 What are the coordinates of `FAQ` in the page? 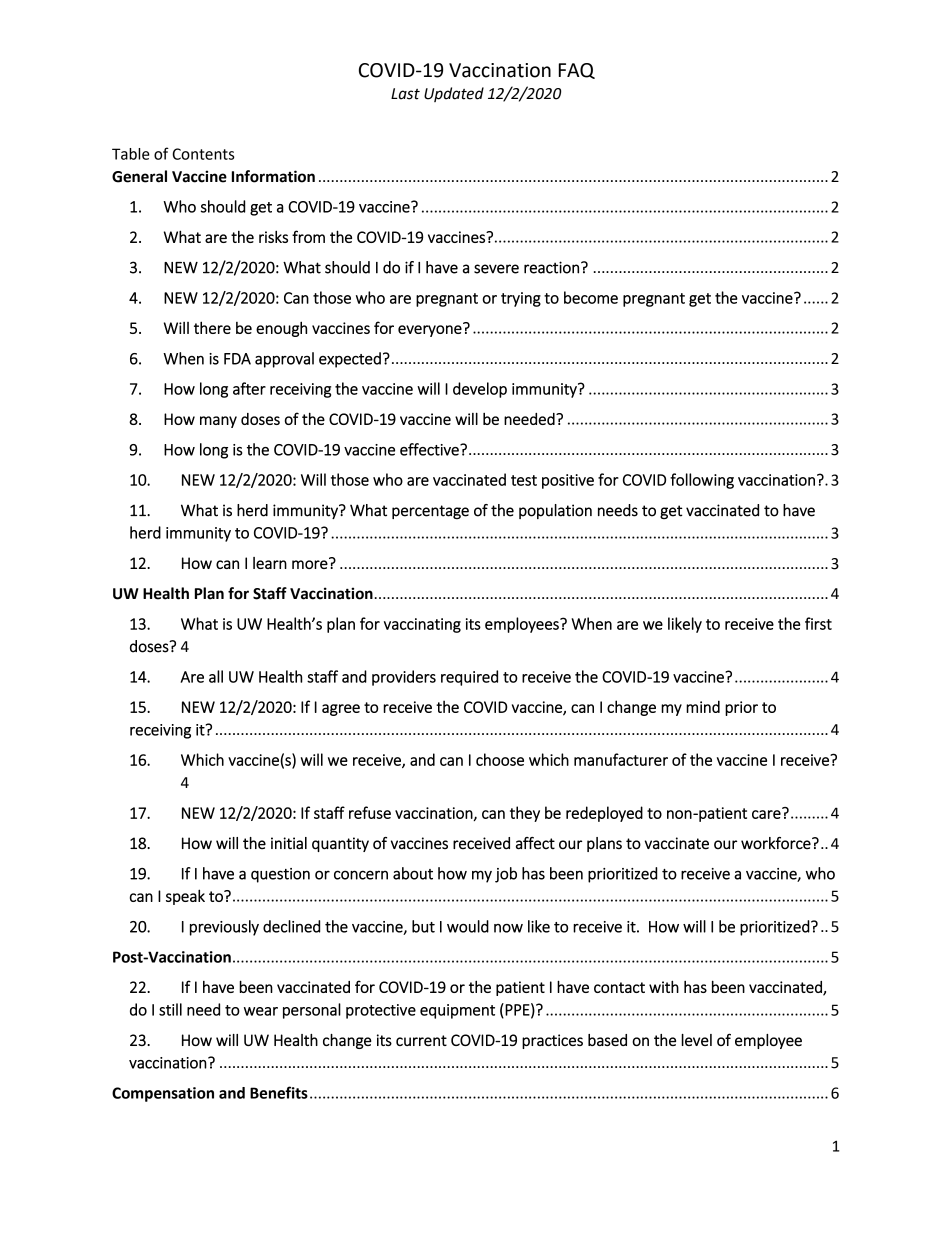 It's located at (577, 71).
